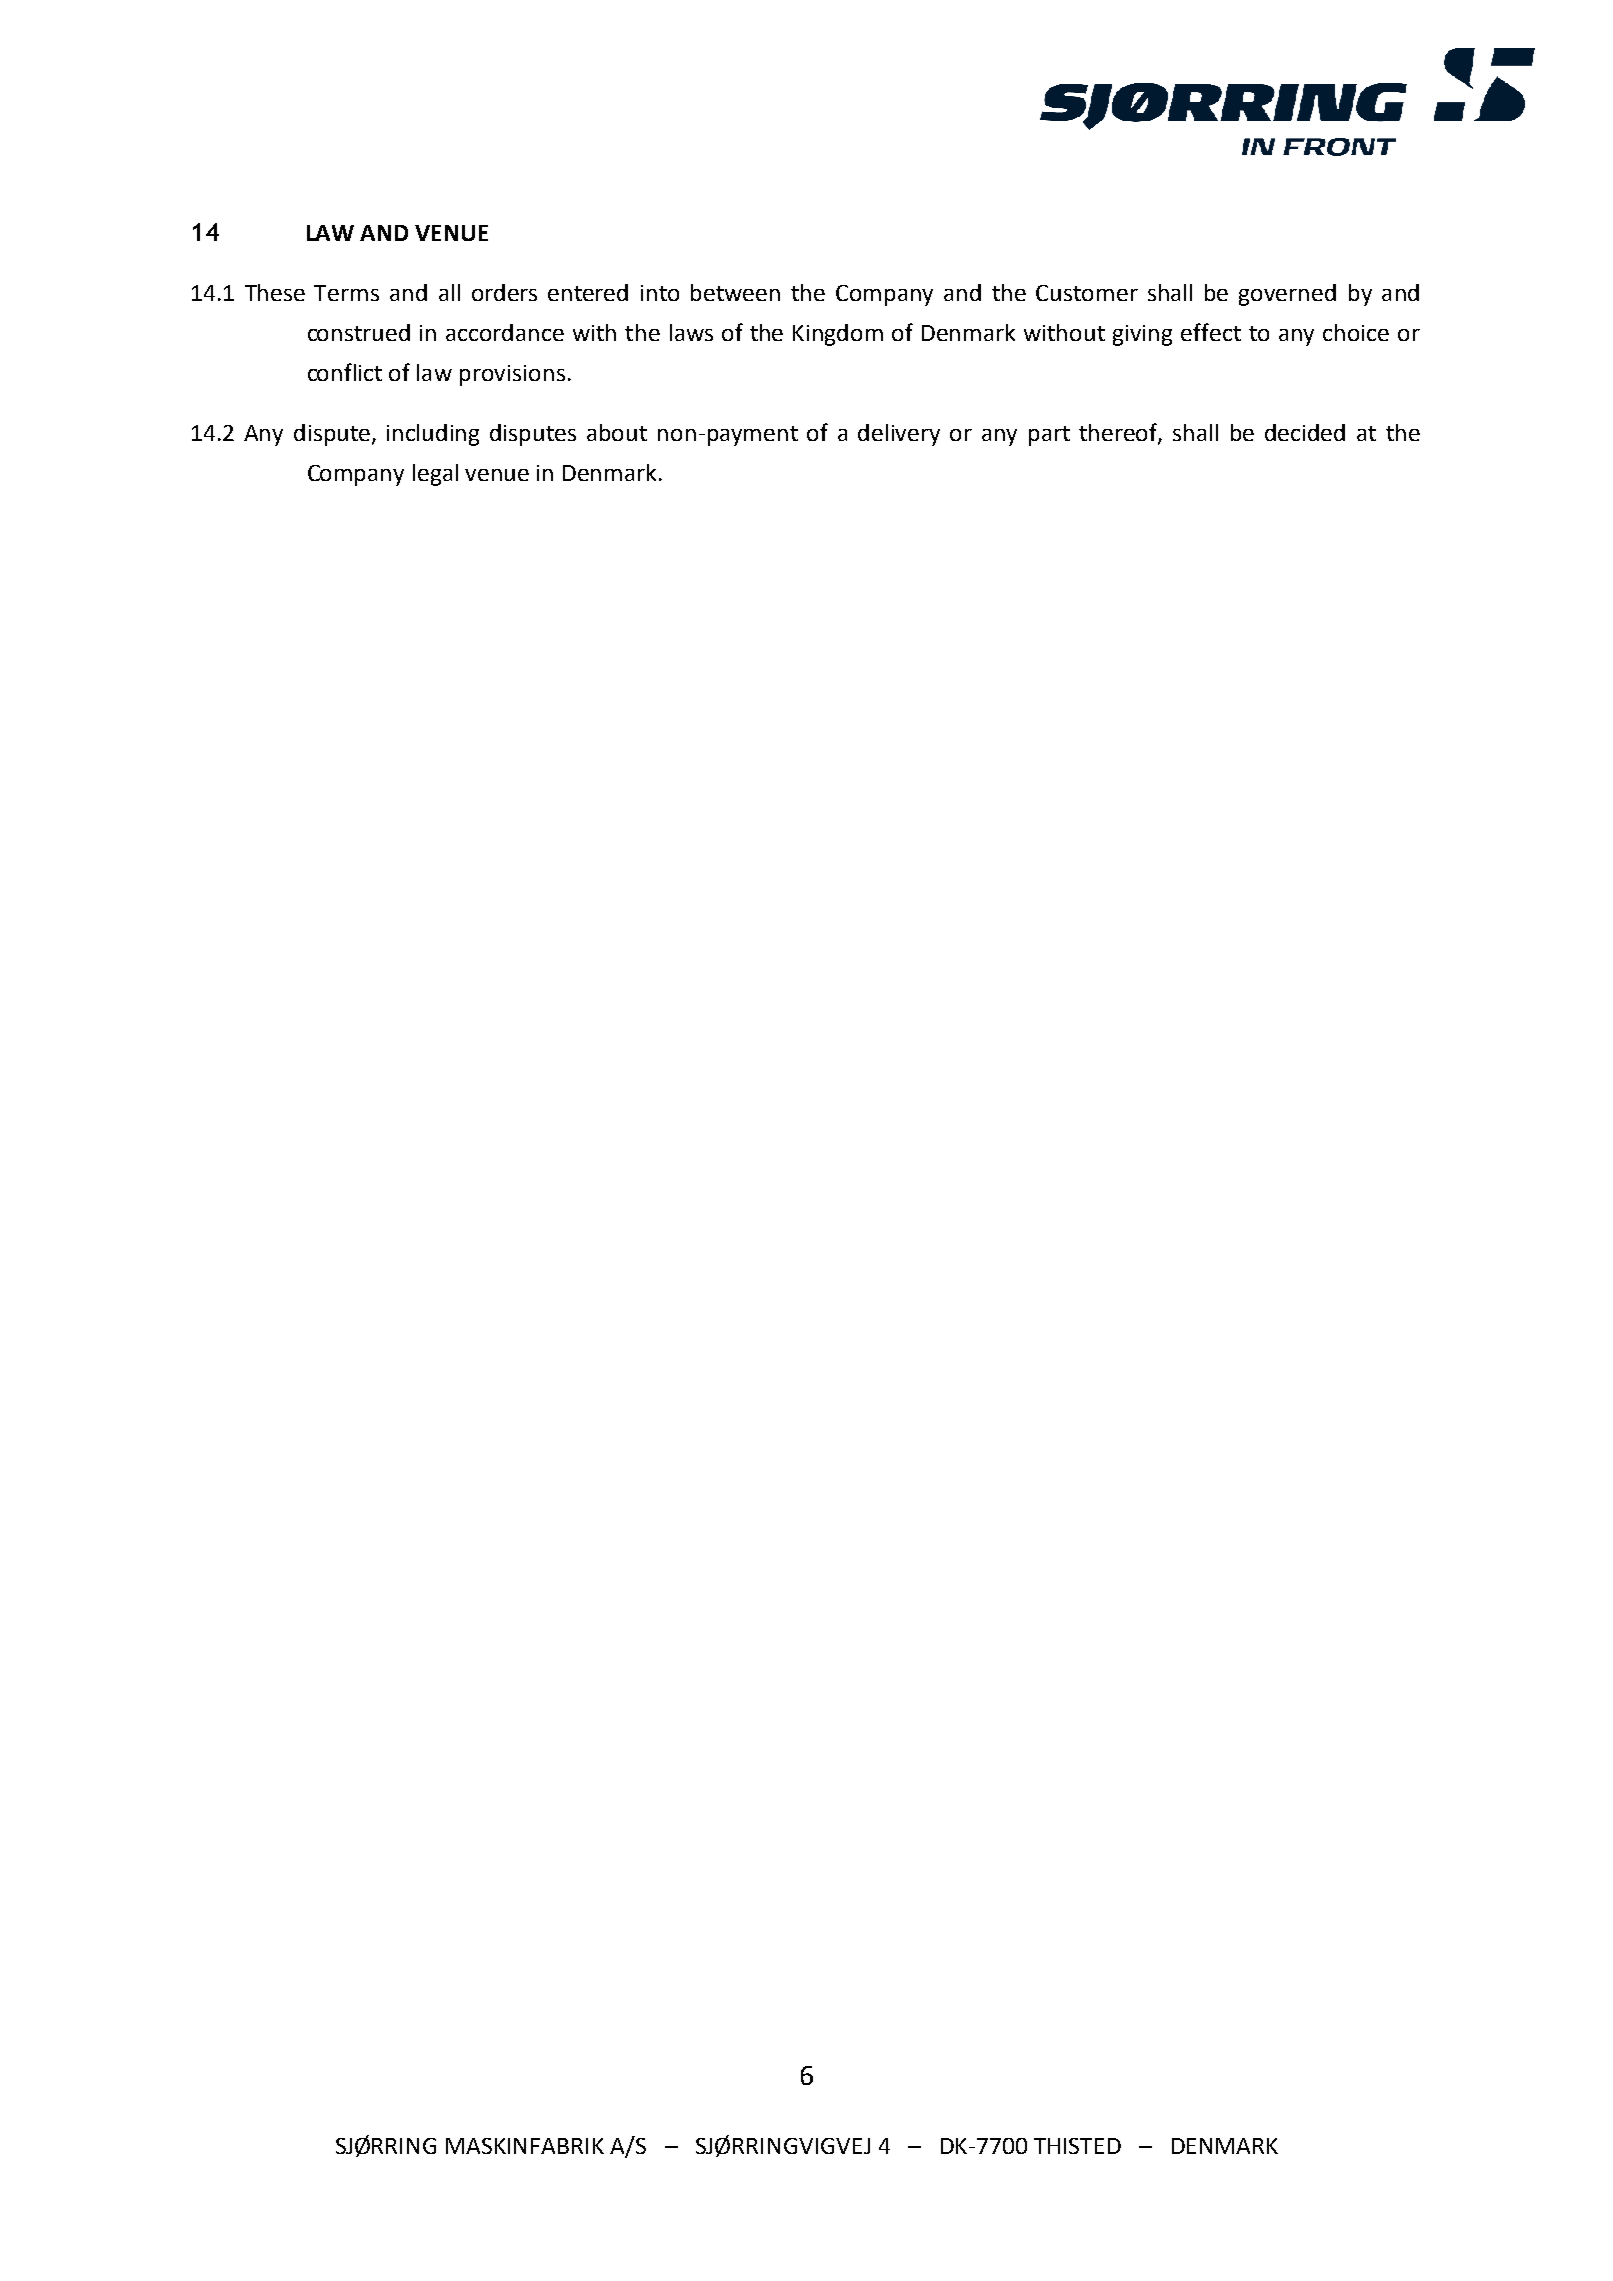 This screenshot has height=2281, width=1613. I want to click on between, so click(735, 292).
